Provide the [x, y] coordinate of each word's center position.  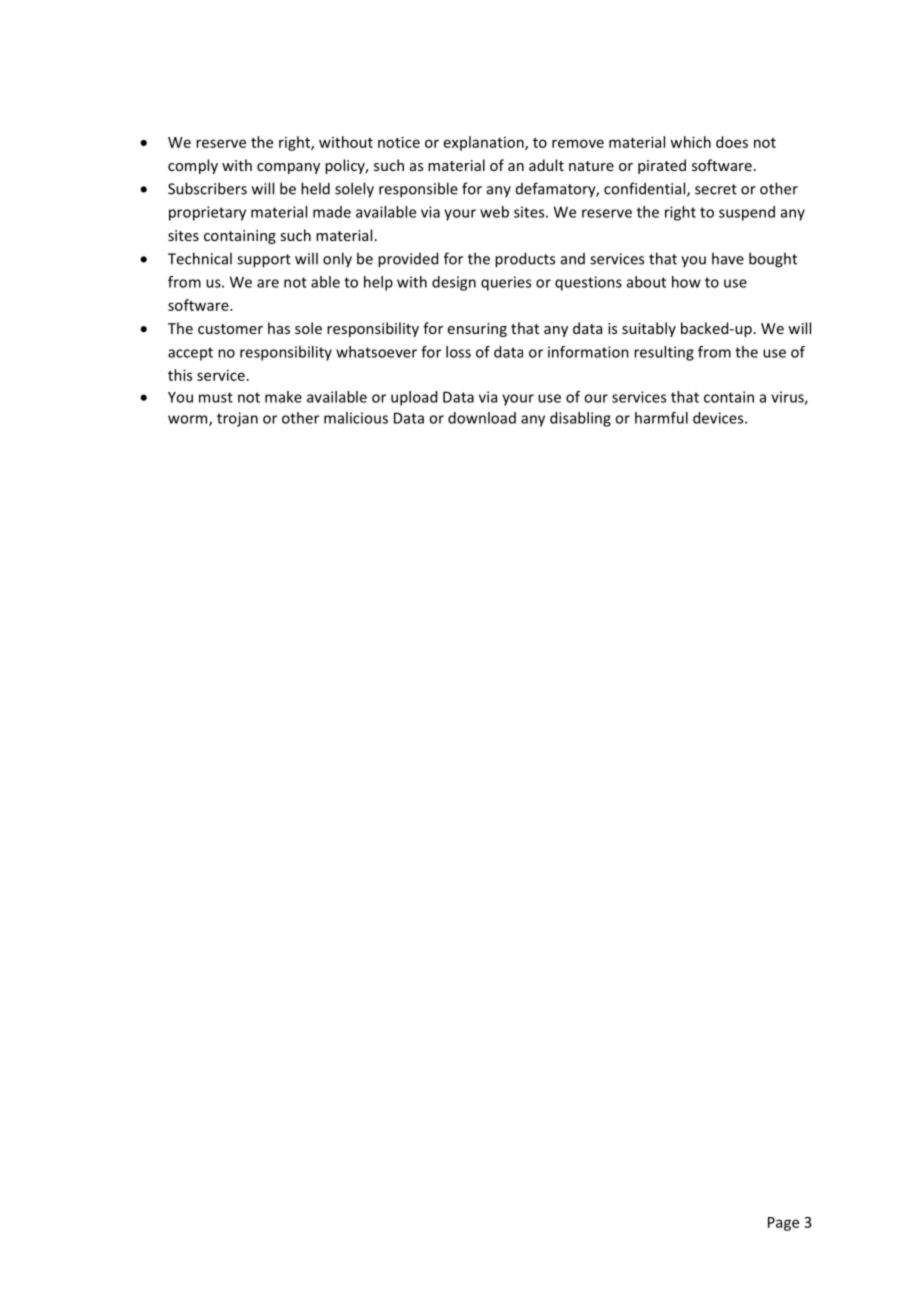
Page [783, 1224]
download [482, 418]
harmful [661, 418]
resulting [664, 353]
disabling [580, 419]
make [283, 397]
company [288, 168]
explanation [485, 143]
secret [716, 189]
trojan [237, 419]
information [588, 352]
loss [458, 352]
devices [719, 418]
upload [414, 398]
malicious [356, 418]
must [216, 397]
